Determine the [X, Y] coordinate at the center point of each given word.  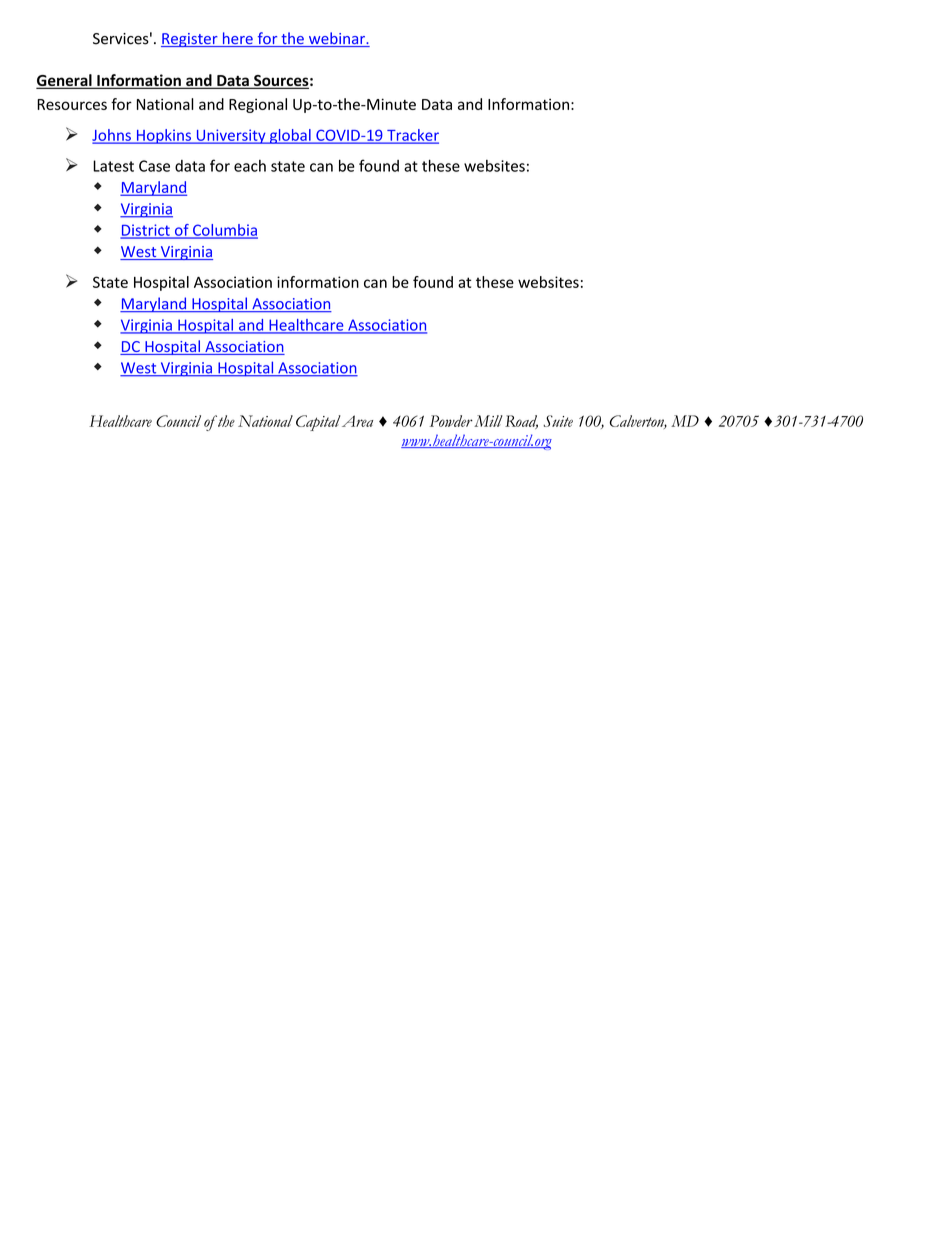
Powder [451, 421]
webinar [336, 39]
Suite [558, 421]
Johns [112, 136]
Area [357, 421]
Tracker [412, 136]
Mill [488, 421]
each [250, 166]
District [146, 231]
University [231, 136]
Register [190, 40]
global [290, 136]
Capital [318, 423]
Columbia [224, 231]
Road [521, 422]
